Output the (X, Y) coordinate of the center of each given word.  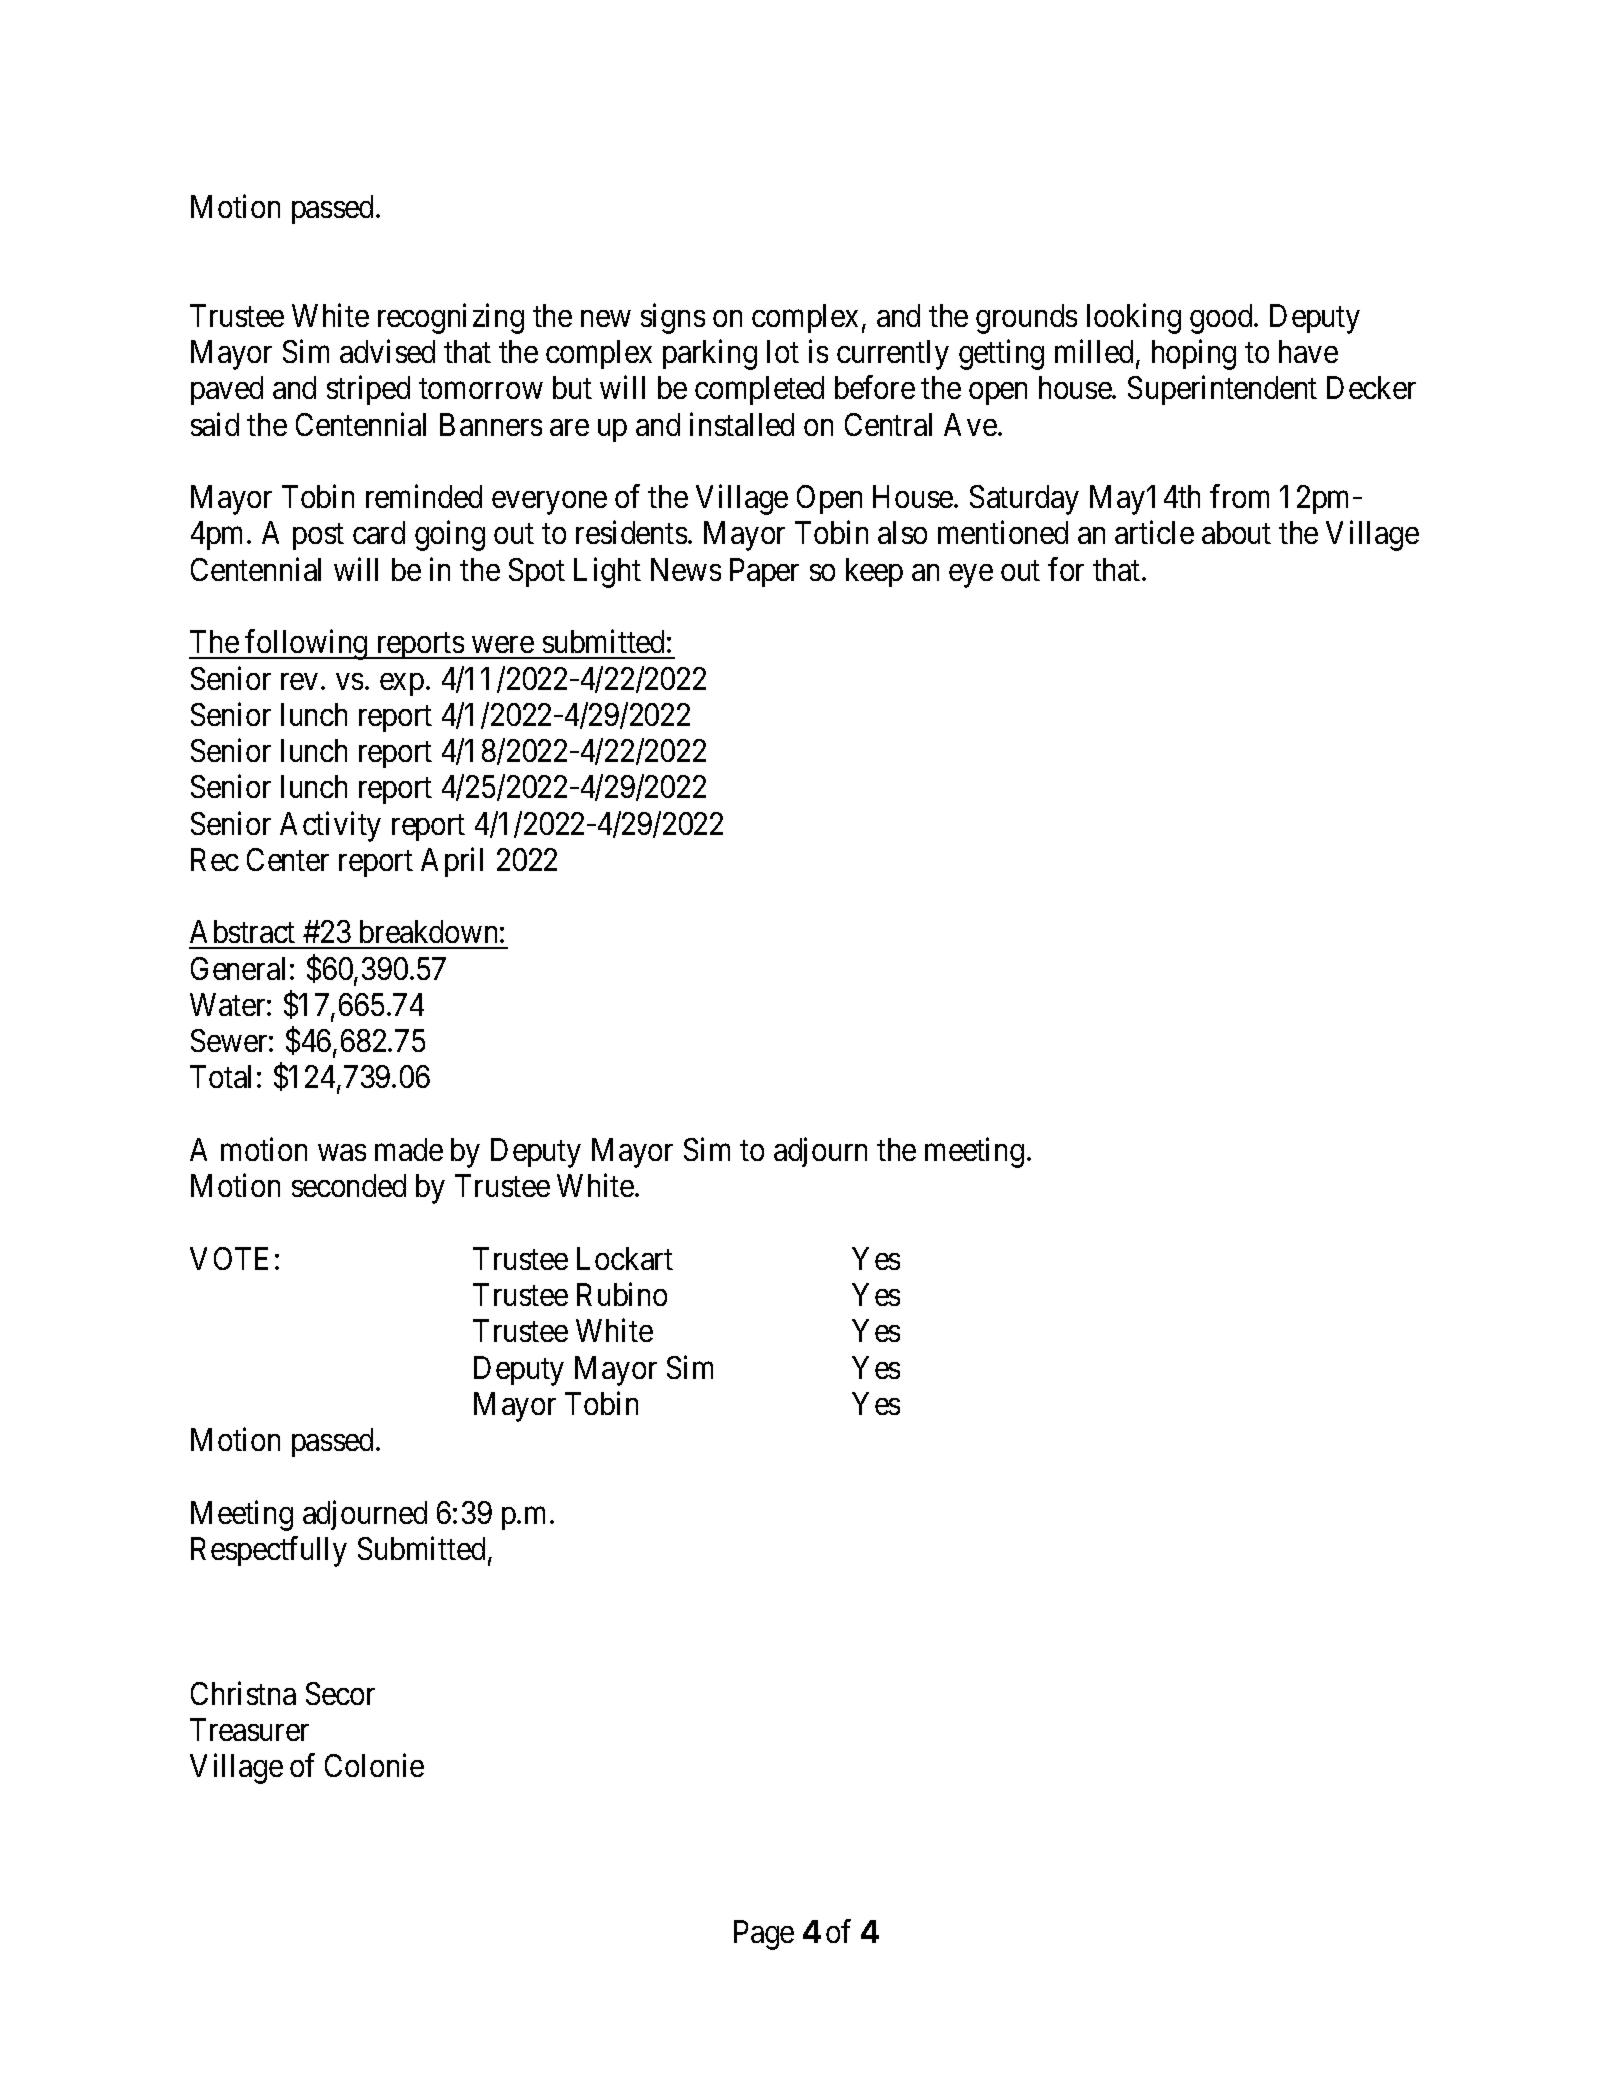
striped (368, 390)
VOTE (229, 1258)
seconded (349, 1185)
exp (402, 684)
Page (764, 1935)
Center (288, 859)
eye (971, 576)
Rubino (622, 1294)
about (1236, 532)
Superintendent (1222, 390)
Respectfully (269, 1551)
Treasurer (249, 1729)
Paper (764, 572)
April (452, 862)
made (409, 1149)
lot (783, 351)
